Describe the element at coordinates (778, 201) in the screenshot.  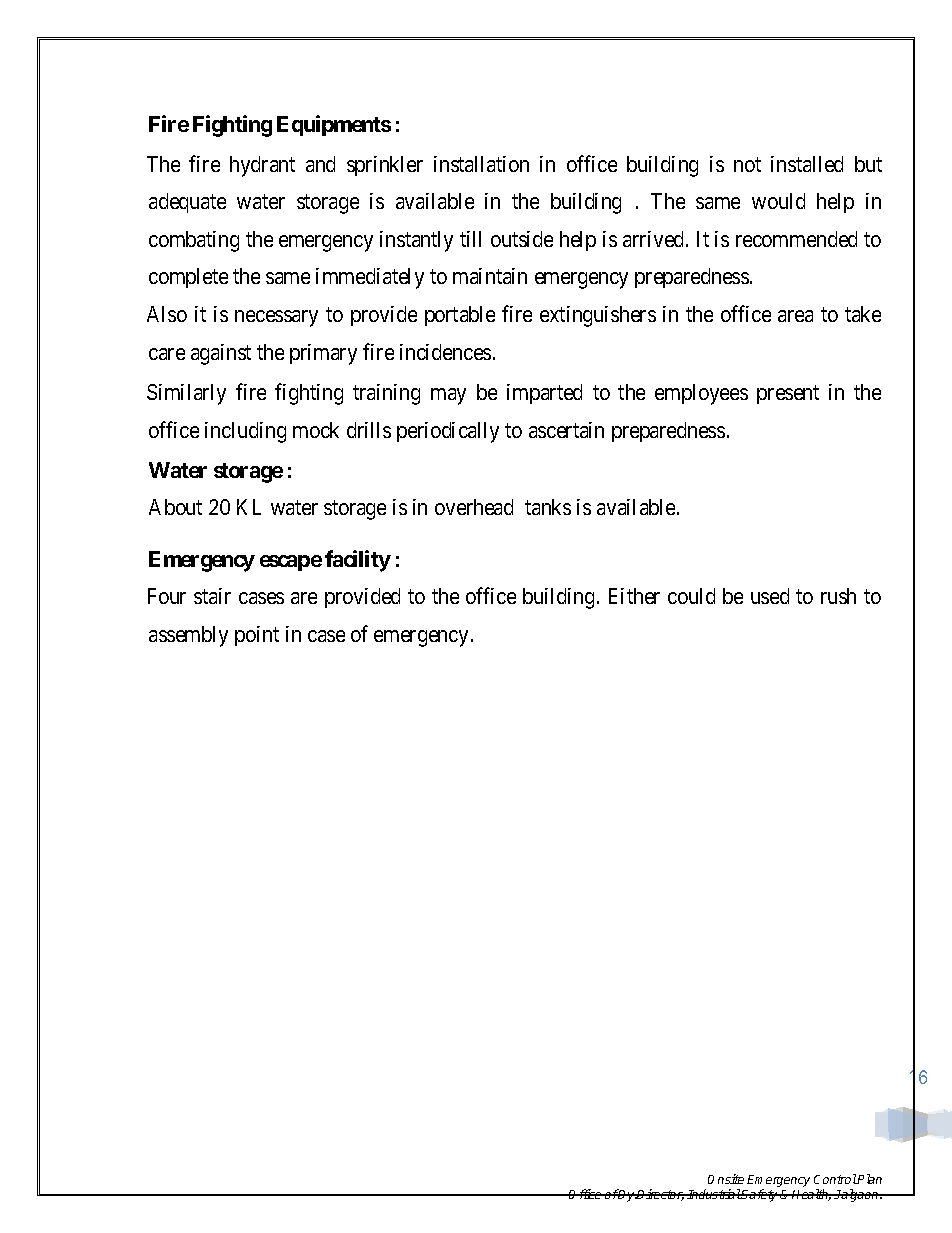
I see `would` at that location.
